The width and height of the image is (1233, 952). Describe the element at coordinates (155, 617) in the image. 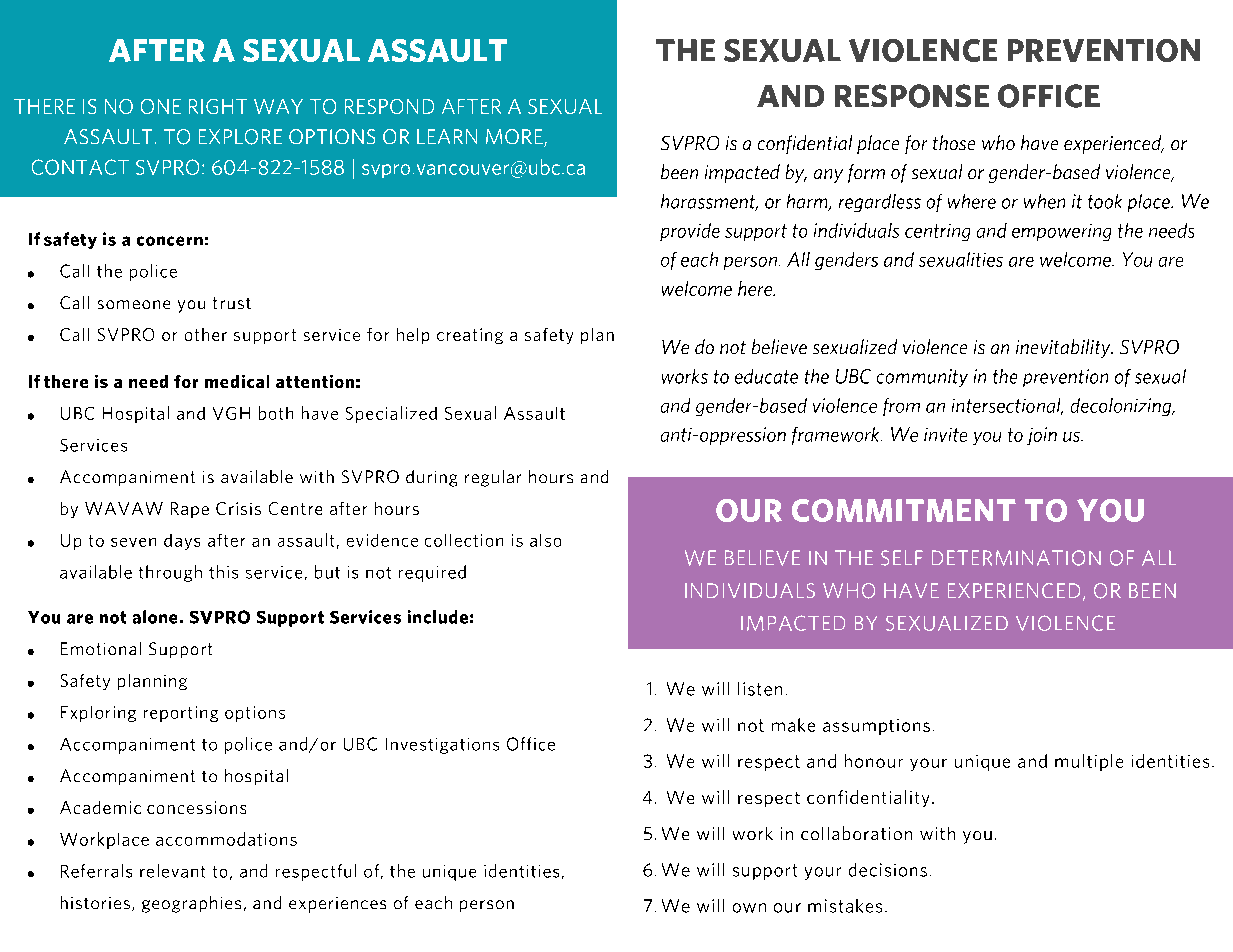

I see `alone` at that location.
